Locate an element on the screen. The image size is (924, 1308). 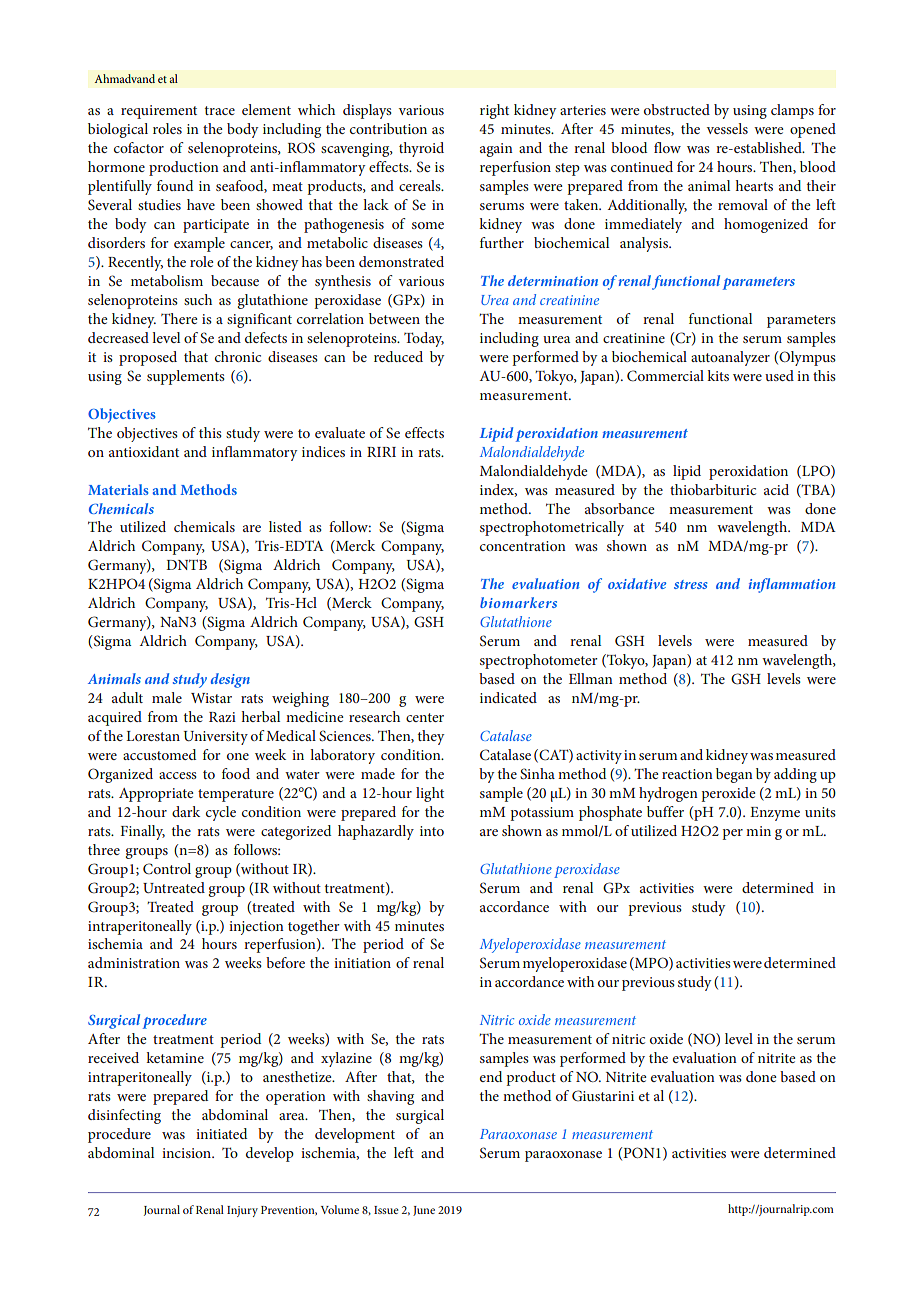
vessels is located at coordinates (727, 128).
